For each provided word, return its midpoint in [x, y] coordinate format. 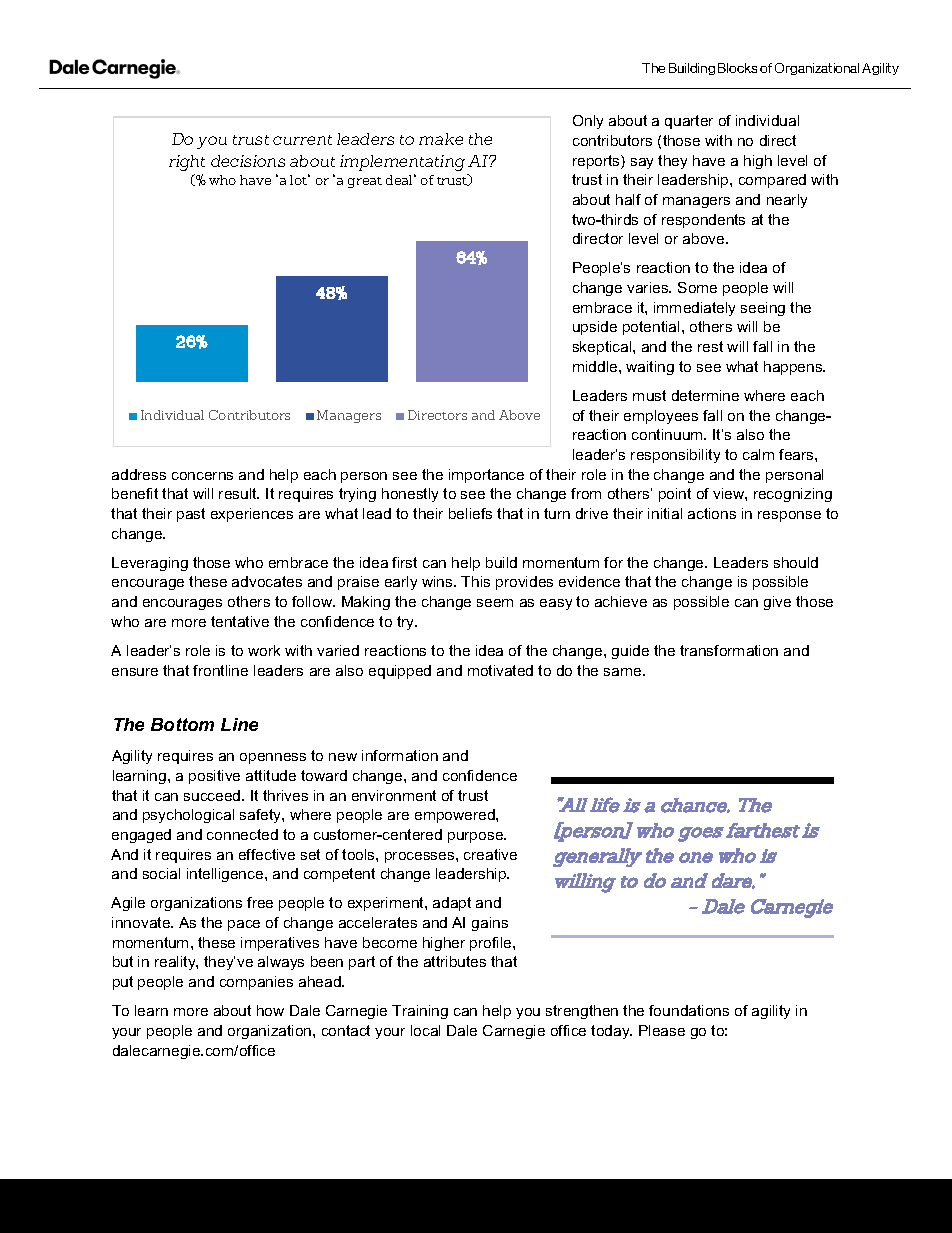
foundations [689, 1010]
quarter [689, 122]
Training [420, 1012]
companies [256, 983]
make [441, 139]
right [187, 163]
